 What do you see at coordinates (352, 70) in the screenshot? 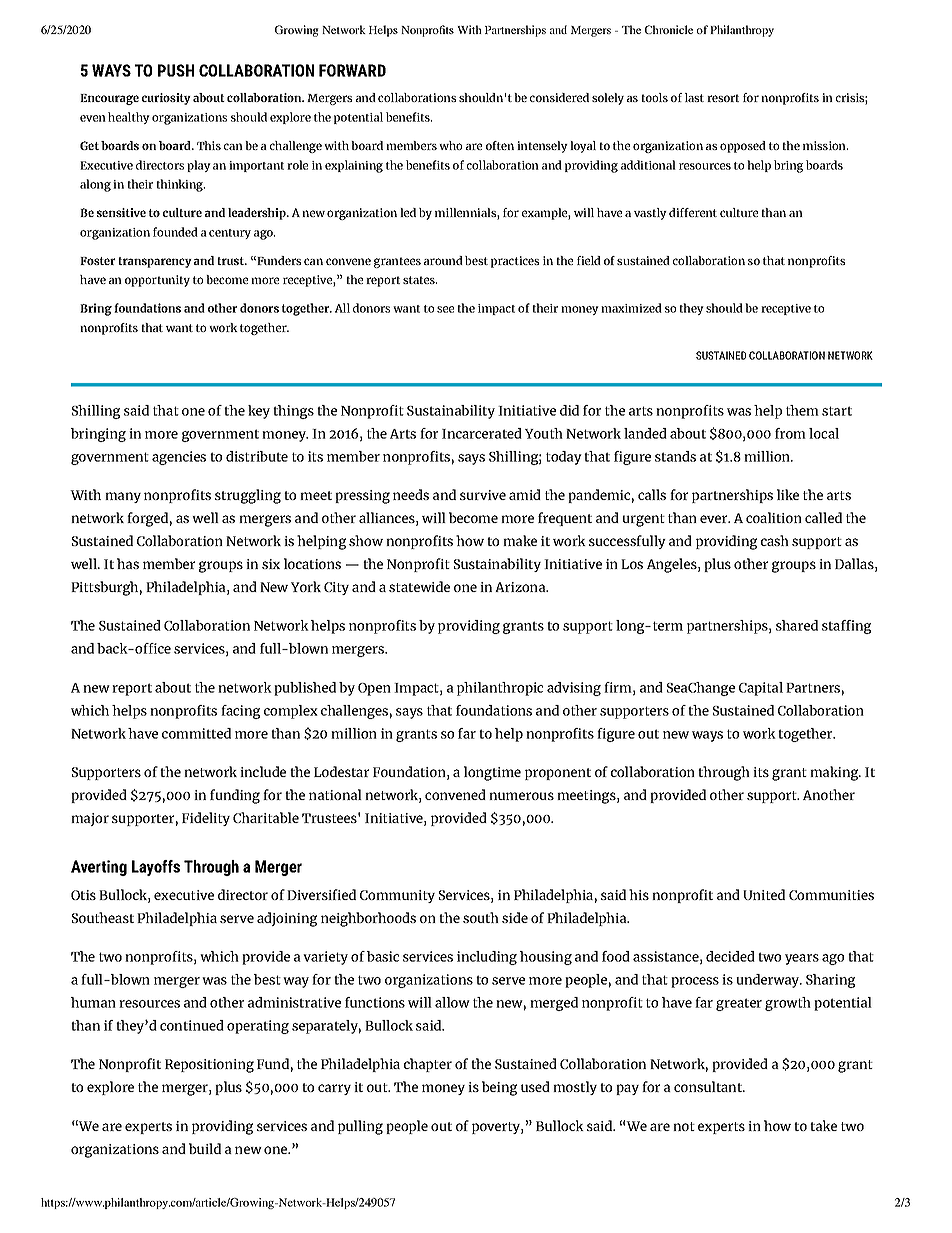
I see `FORWARD` at bounding box center [352, 70].
